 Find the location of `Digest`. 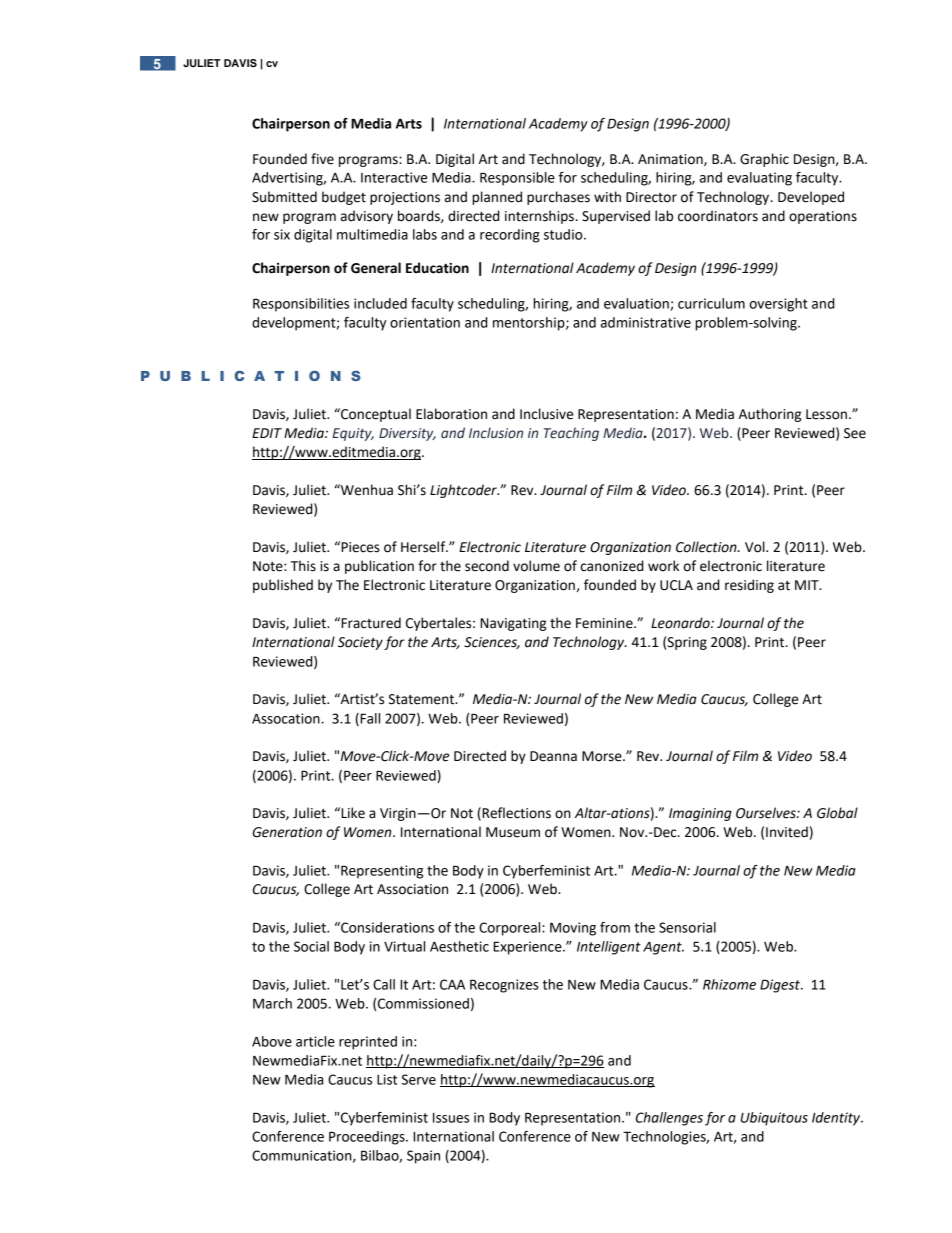

Digest is located at coordinates (781, 986).
